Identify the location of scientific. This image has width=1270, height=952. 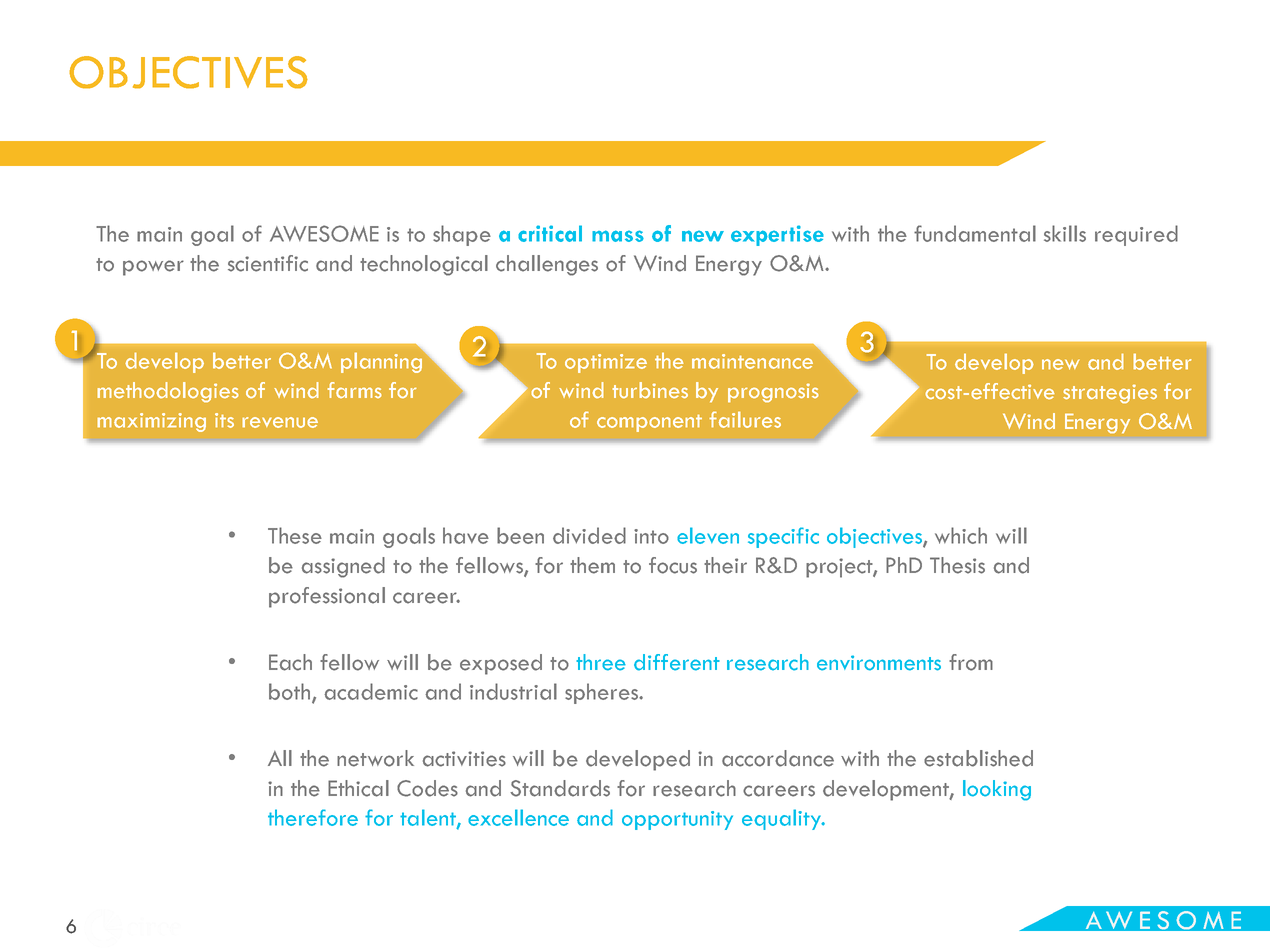
(268, 263).
